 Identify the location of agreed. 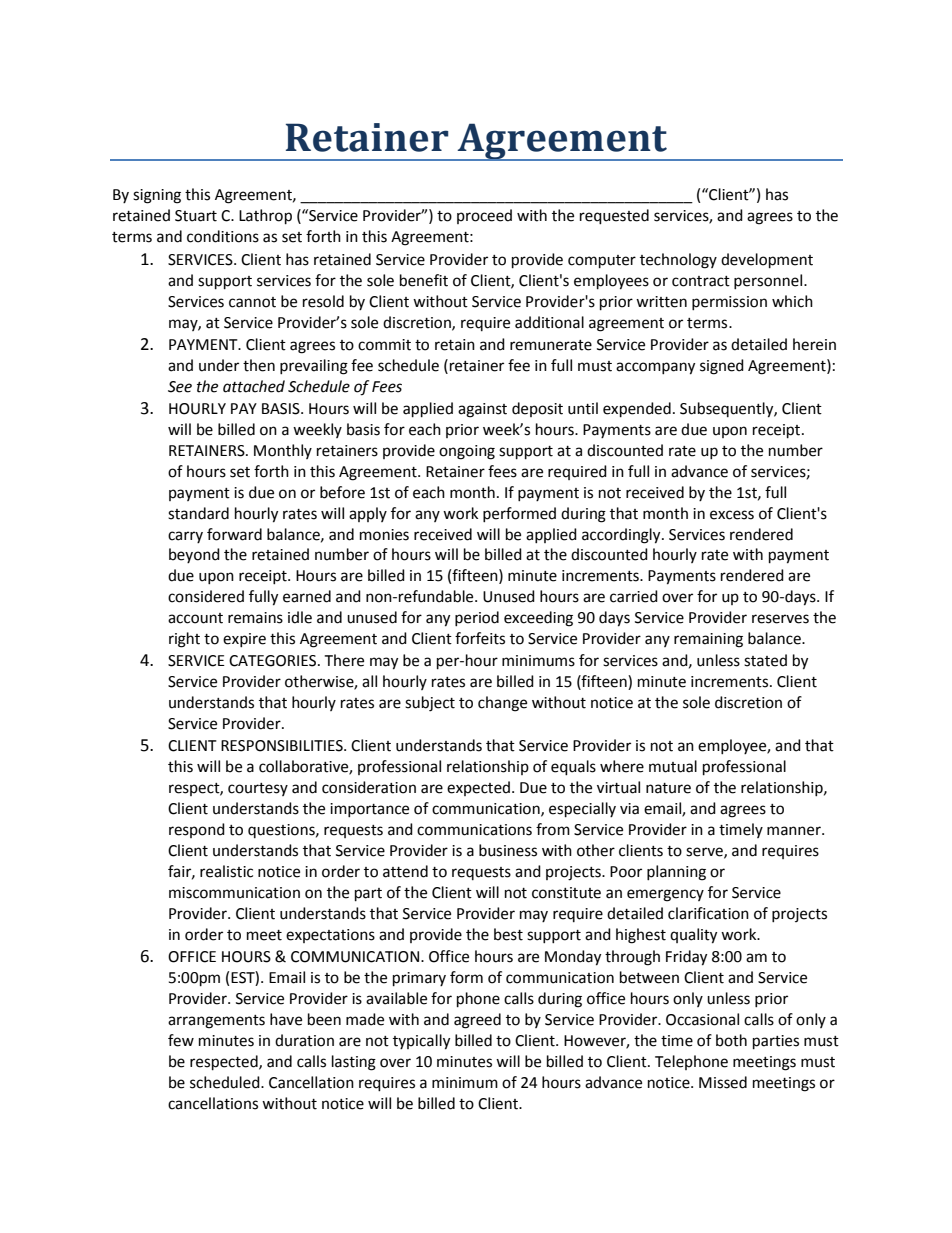
(477, 1021).
